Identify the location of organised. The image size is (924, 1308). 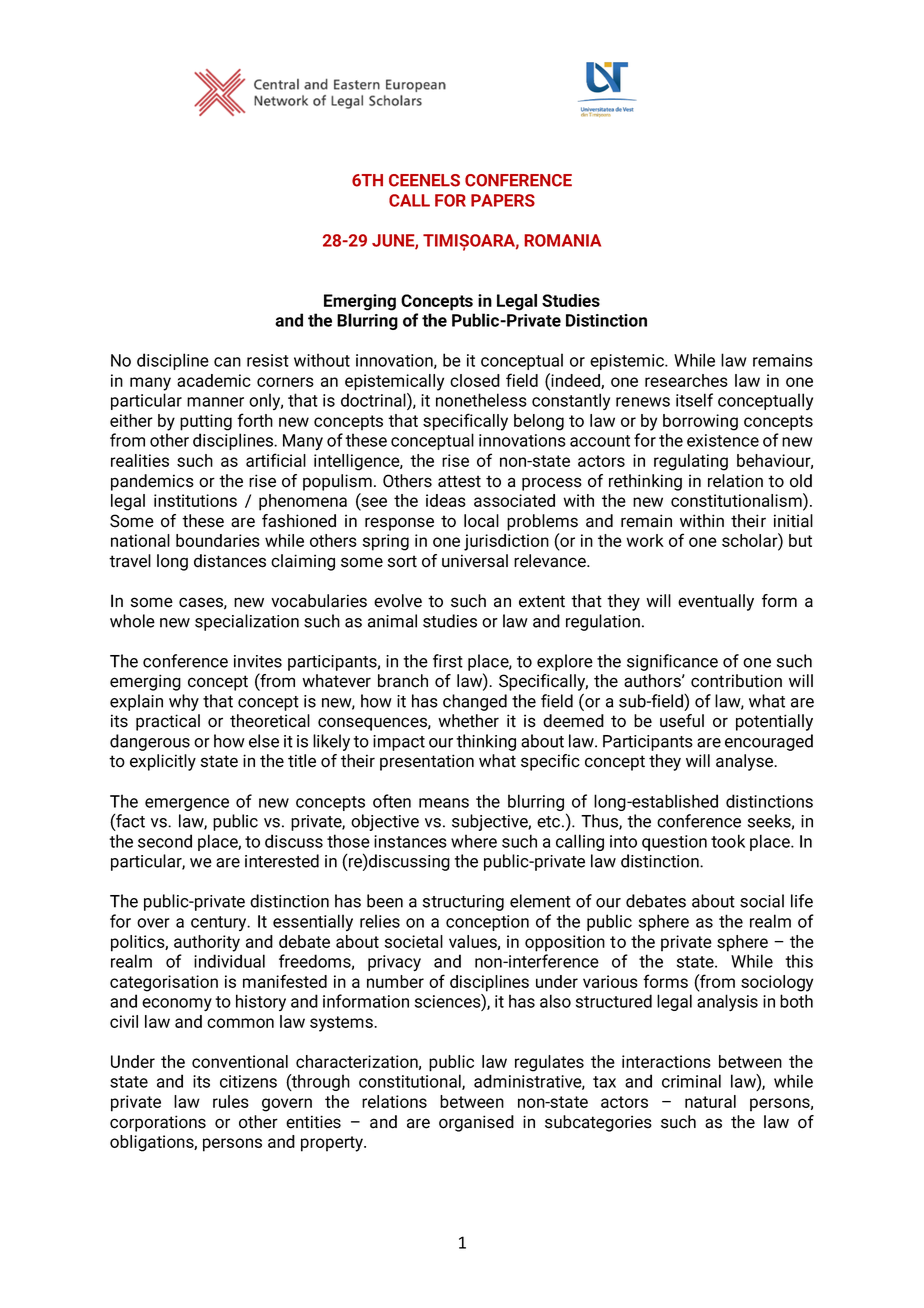
(476, 1123).
